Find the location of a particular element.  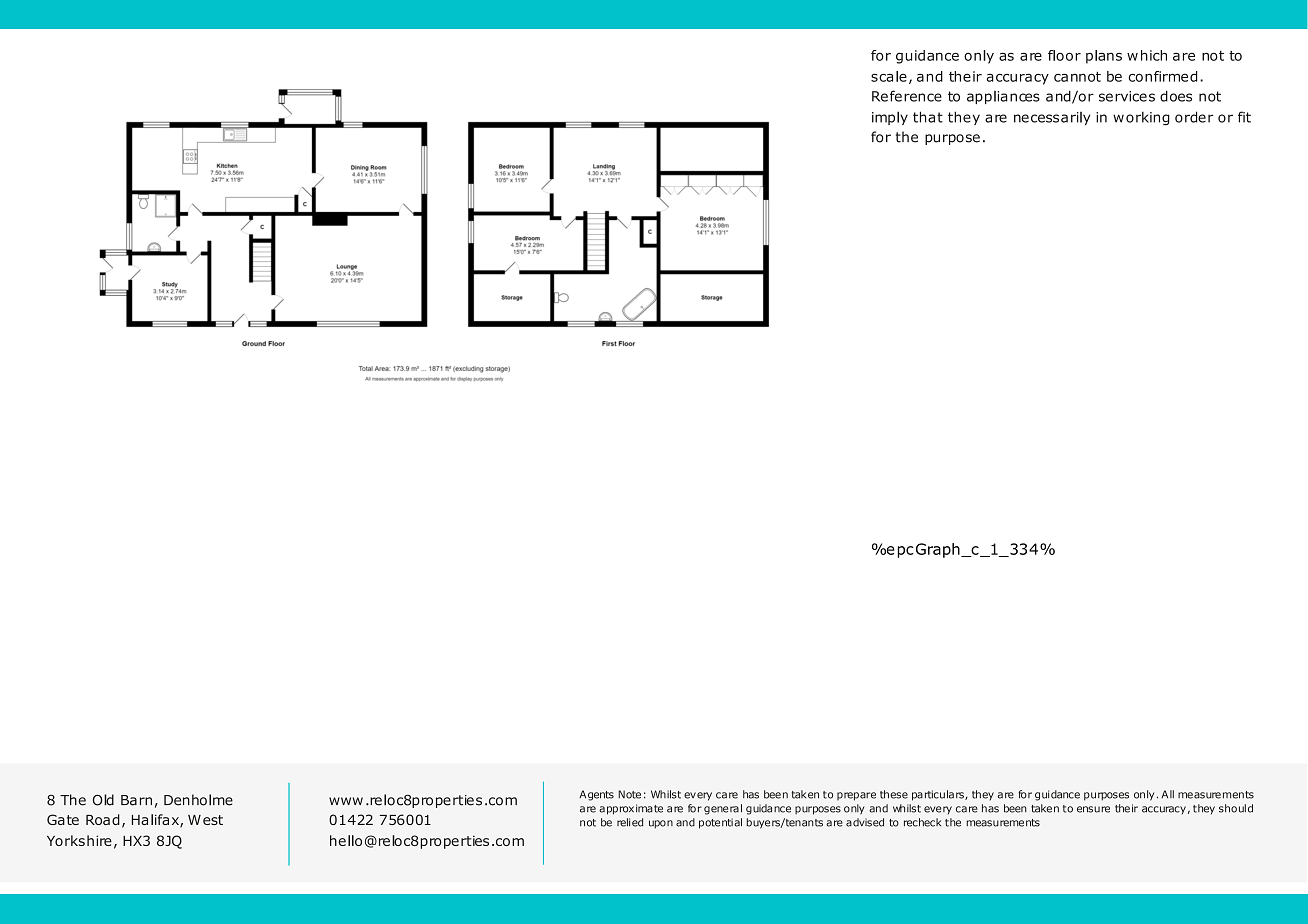

cannot is located at coordinates (1077, 76).
